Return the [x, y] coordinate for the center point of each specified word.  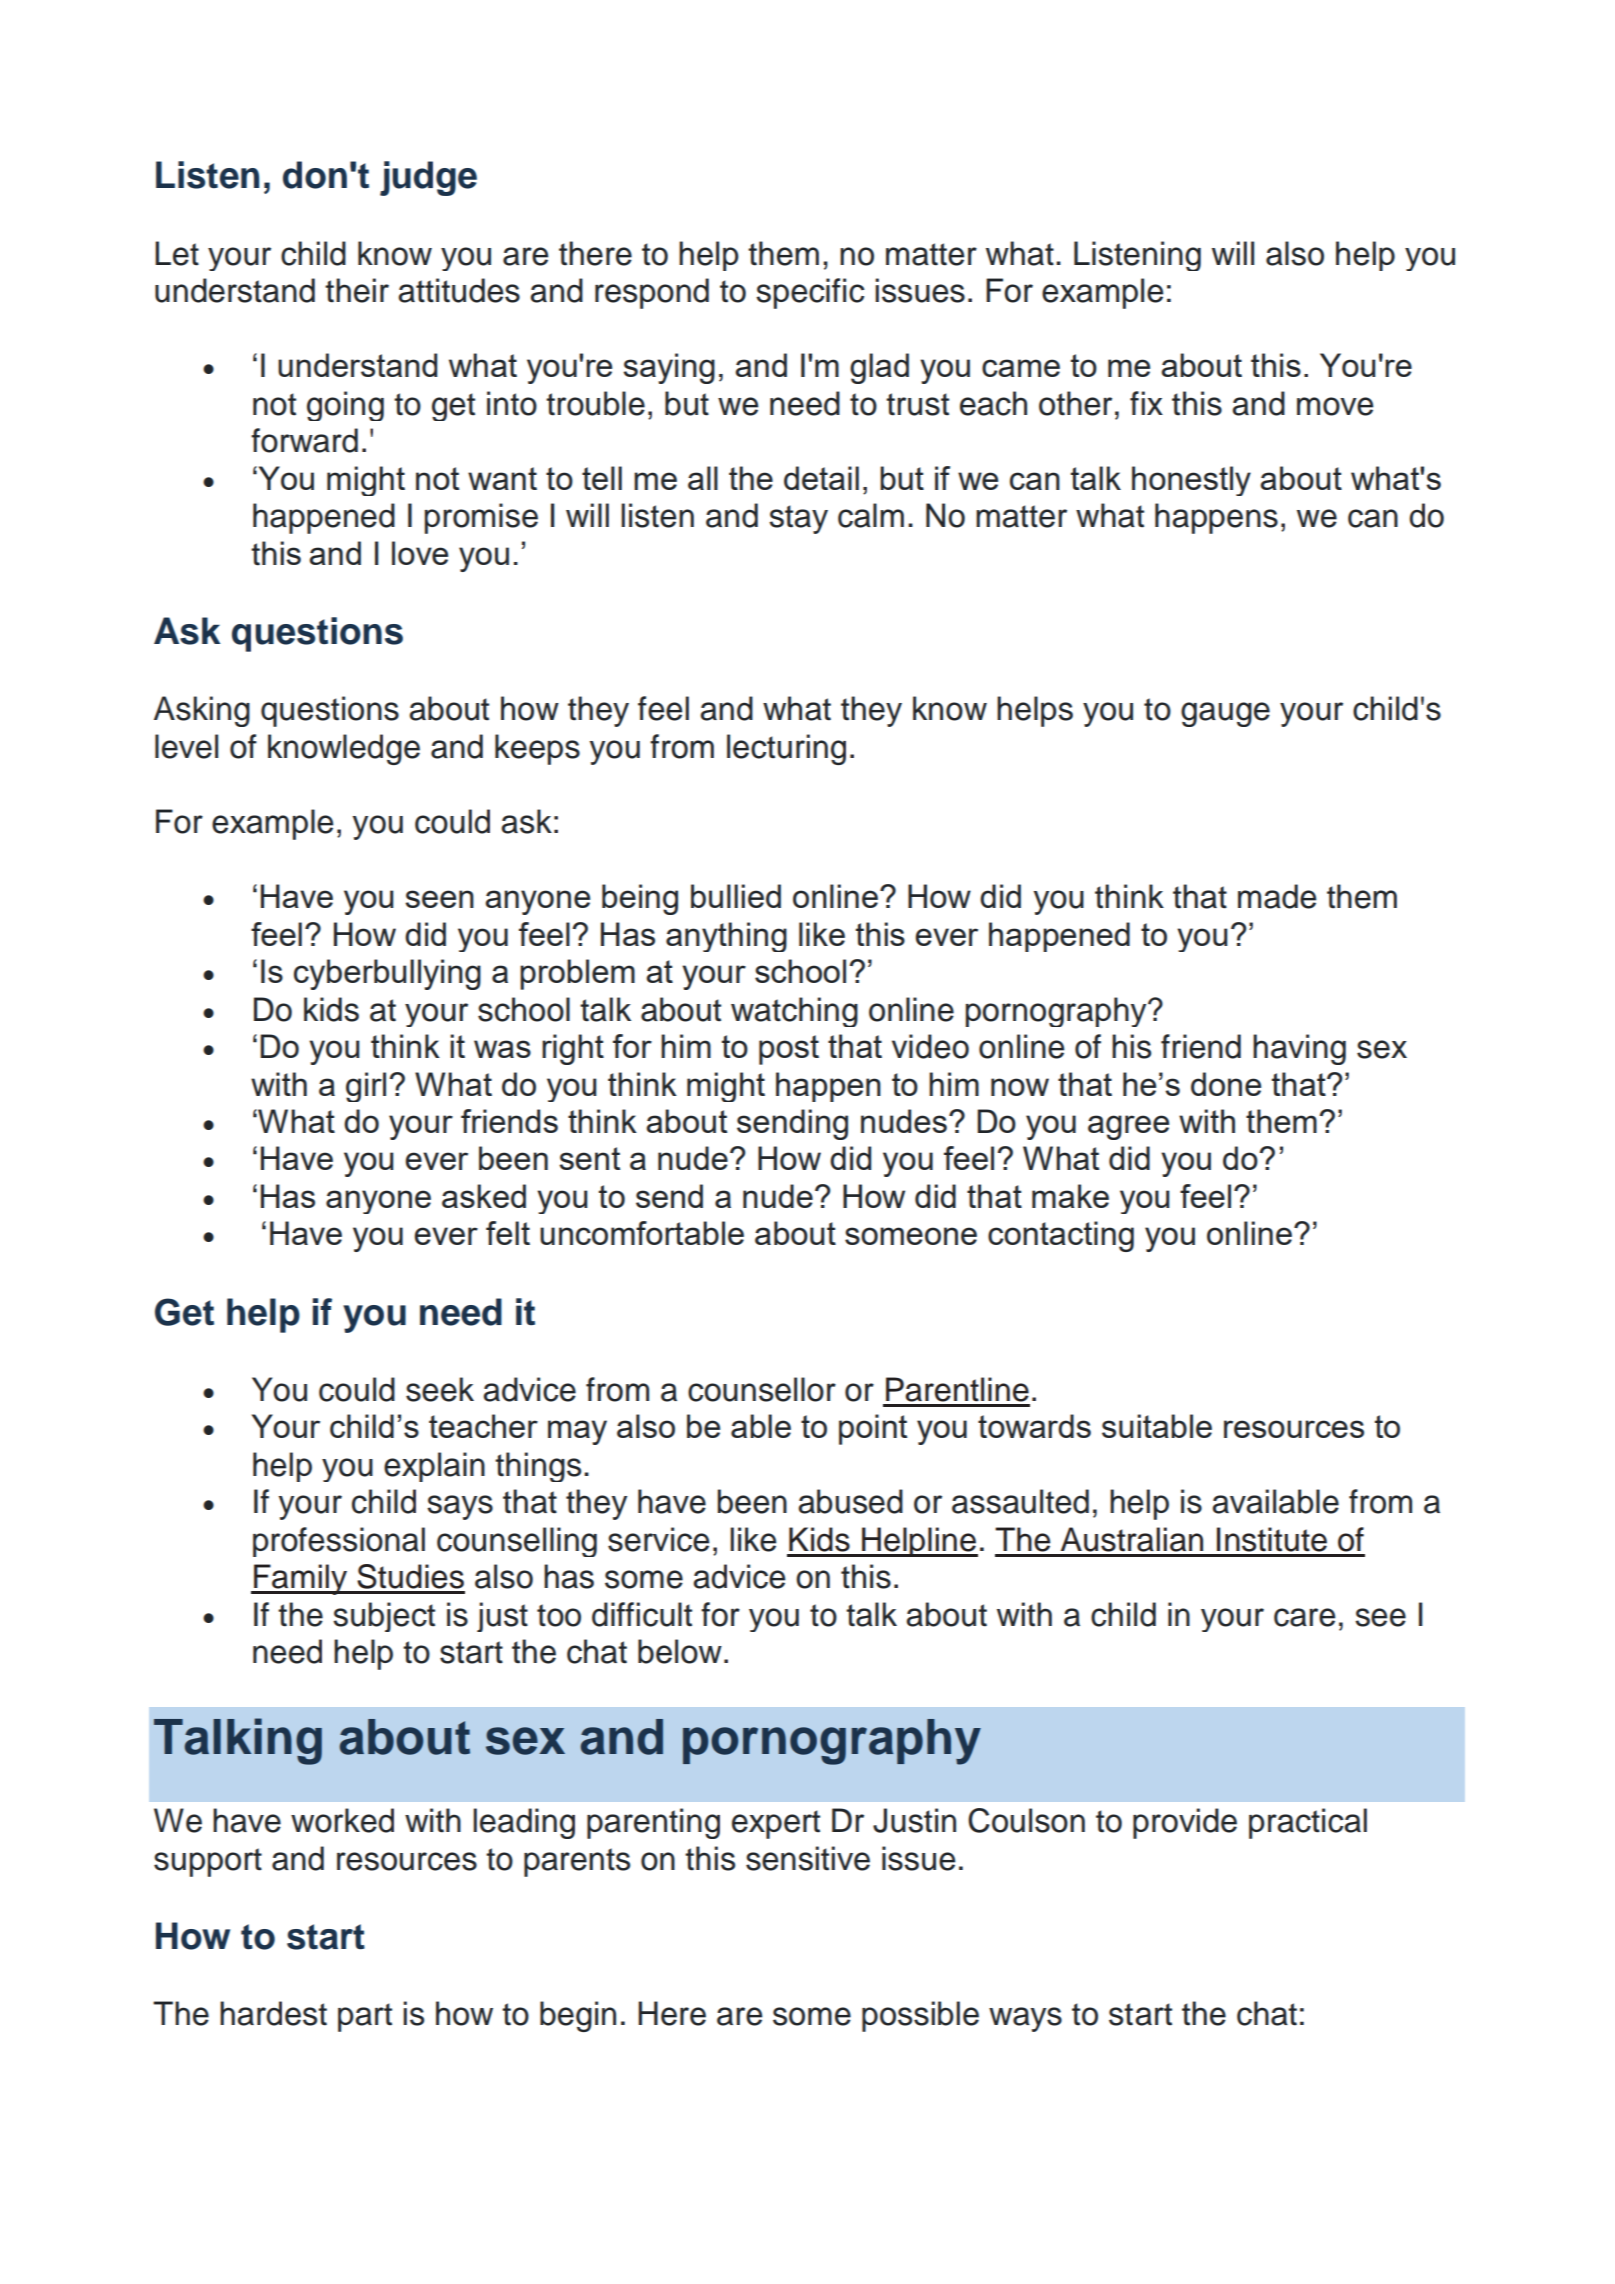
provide [1185, 1823]
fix [1146, 403]
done [1226, 1084]
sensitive [808, 1858]
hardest [273, 2013]
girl [366, 1087]
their [357, 290]
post [789, 1050]
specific [810, 293]
